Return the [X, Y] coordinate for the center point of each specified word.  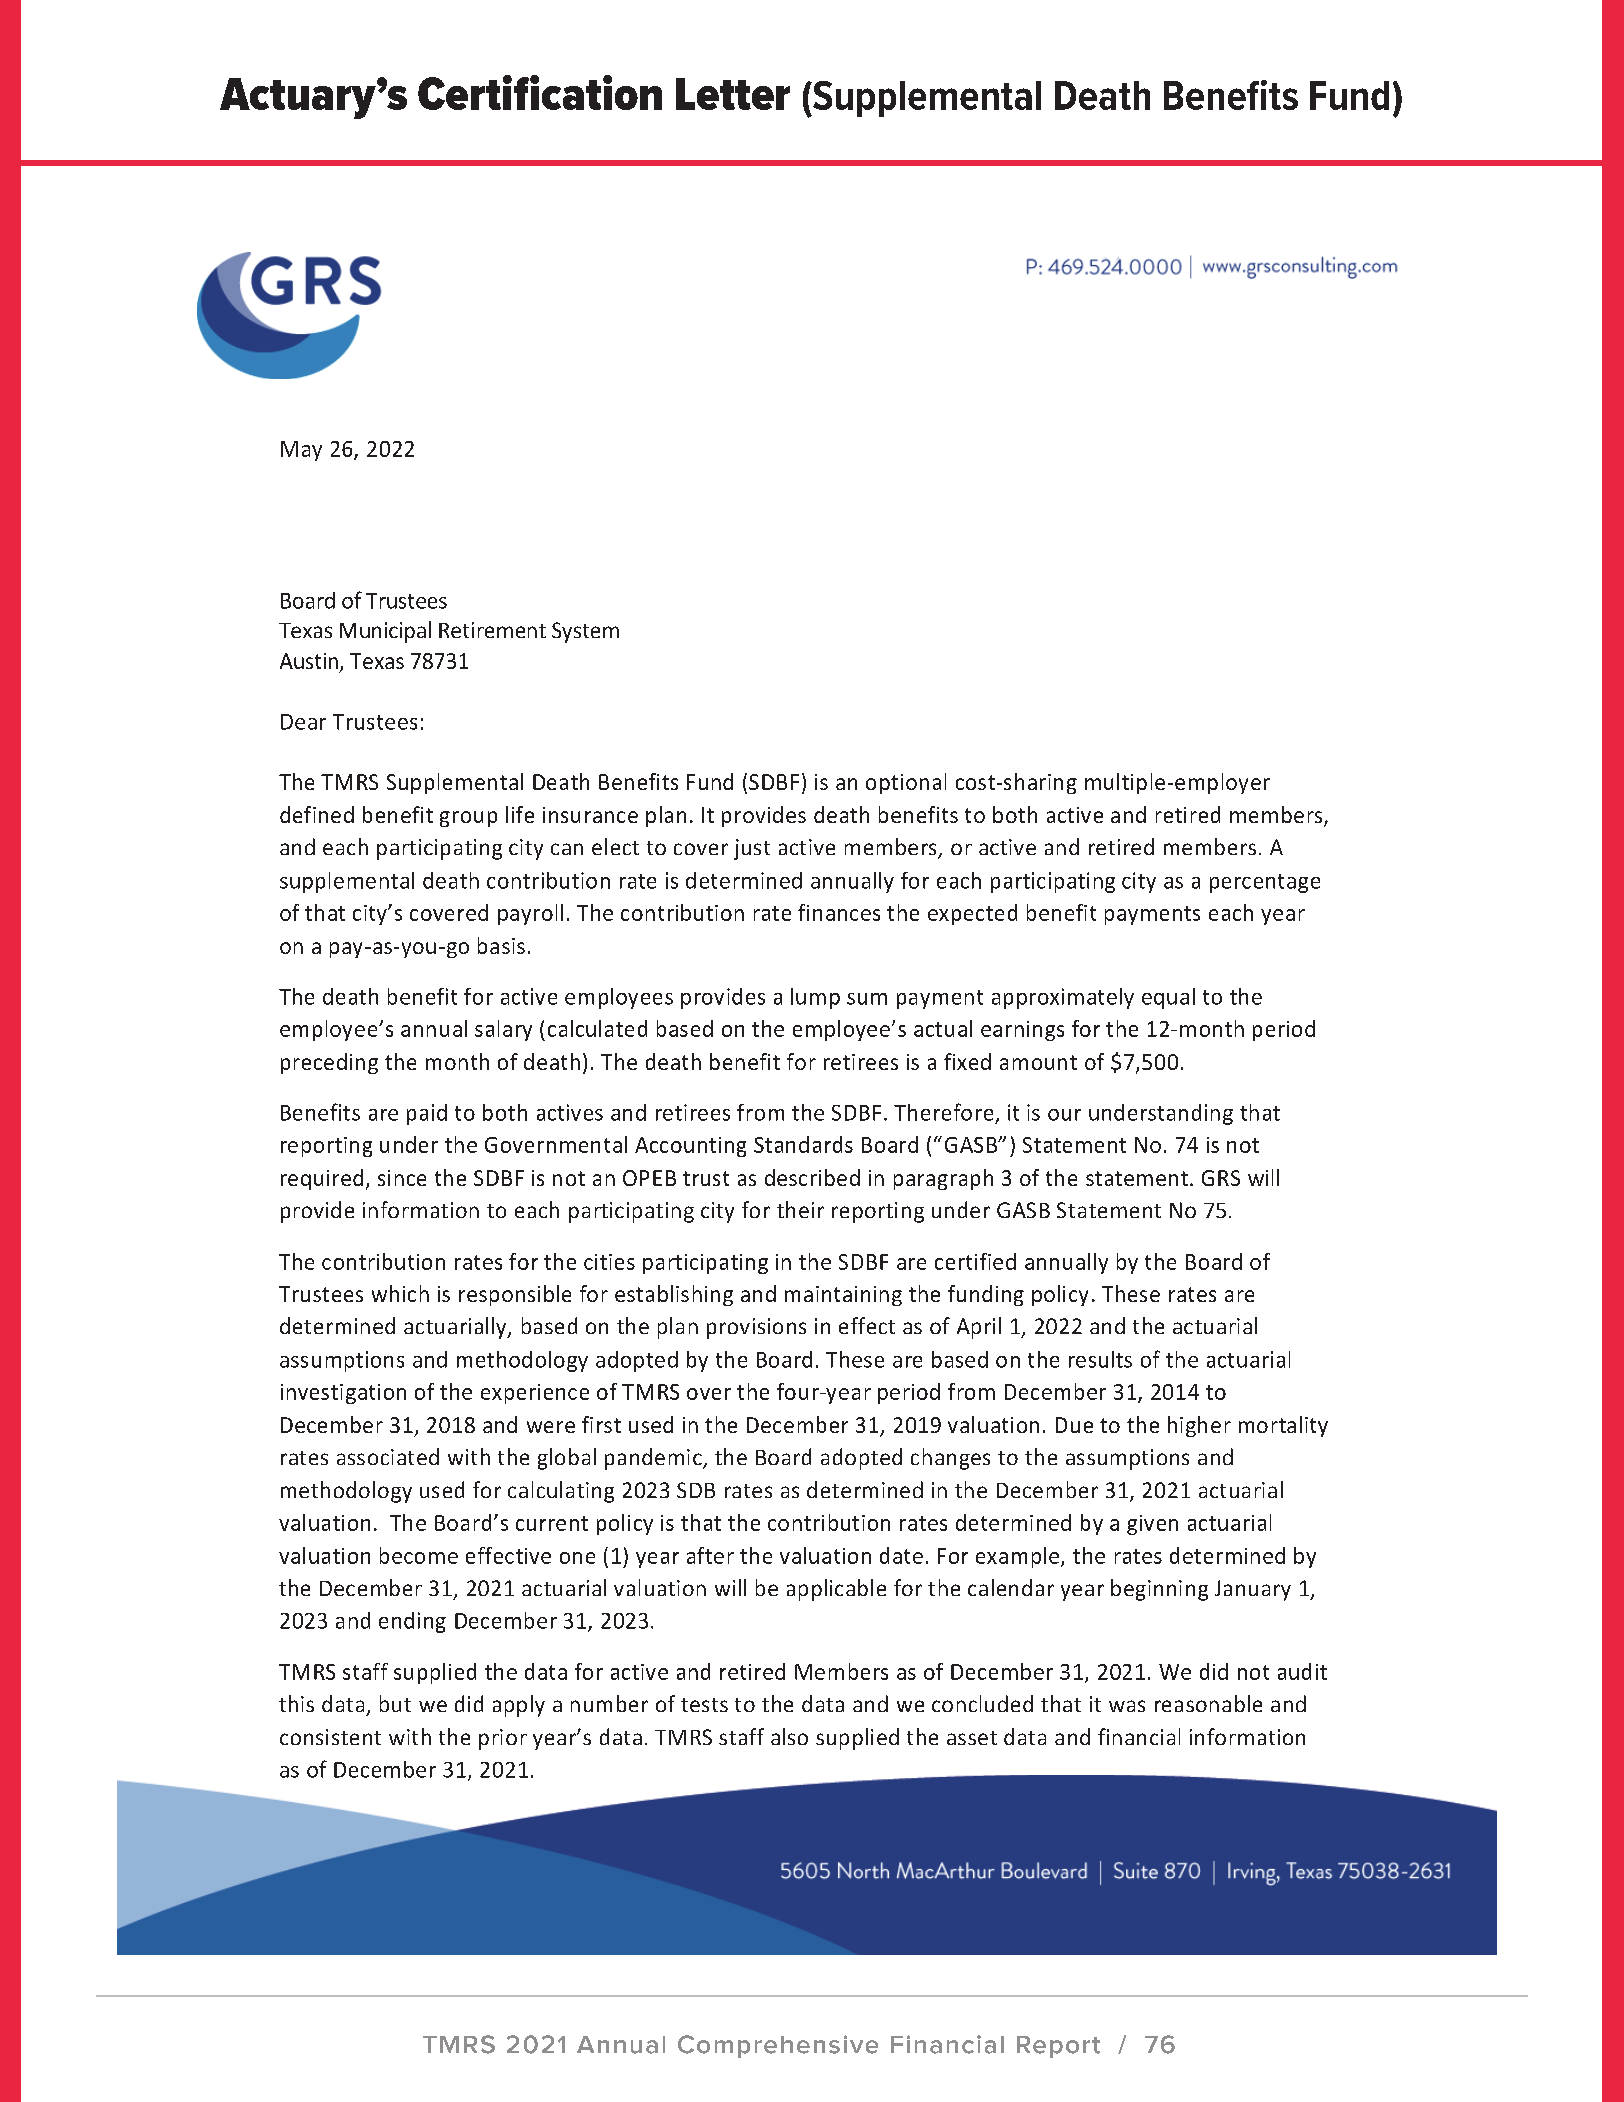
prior [503, 1739]
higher [1199, 1426]
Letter [733, 94]
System [585, 632]
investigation [343, 1394]
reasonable [1208, 1703]
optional [906, 783]
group [468, 819]
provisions [756, 1328]
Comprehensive [778, 2046]
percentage [1265, 883]
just [752, 849]
